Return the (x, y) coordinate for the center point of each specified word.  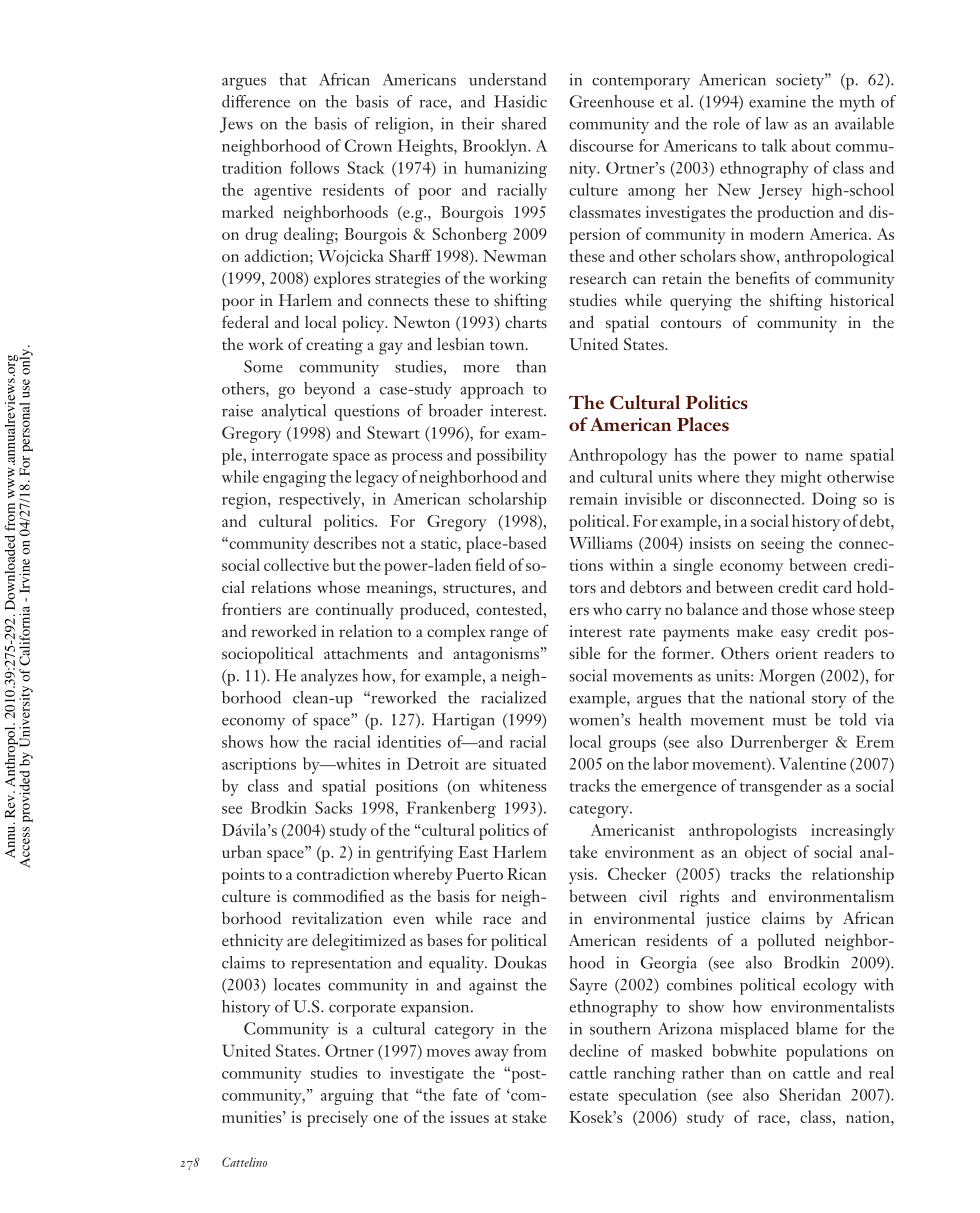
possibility (512, 456)
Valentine (812, 763)
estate (588, 1096)
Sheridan (810, 1094)
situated (519, 763)
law (777, 123)
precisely (337, 1118)
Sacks (334, 807)
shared (524, 123)
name (824, 457)
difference (256, 101)
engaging (294, 479)
